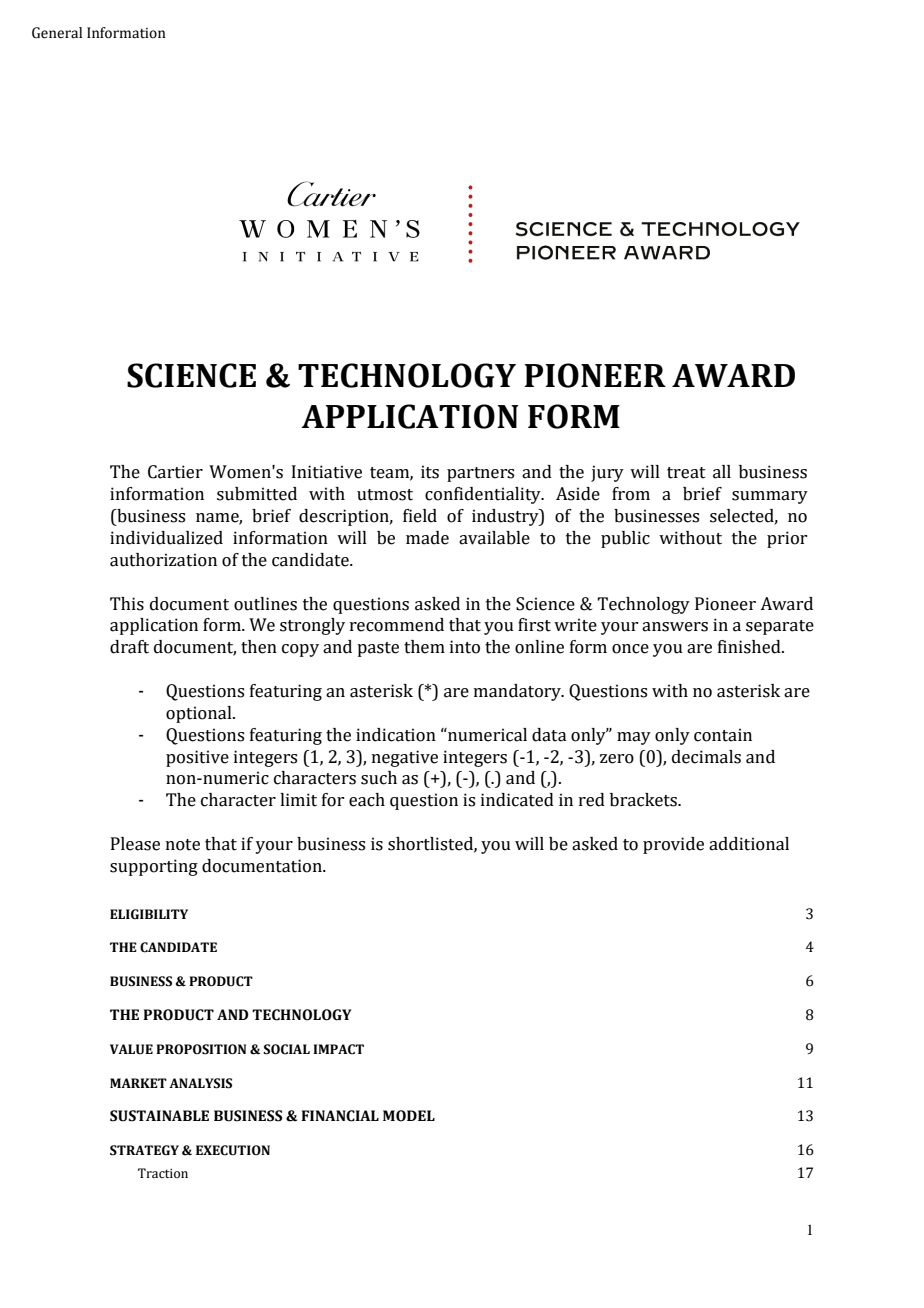 The image size is (924, 1308). What do you see at coordinates (430, 472) in the document?
I see `its` at bounding box center [430, 472].
